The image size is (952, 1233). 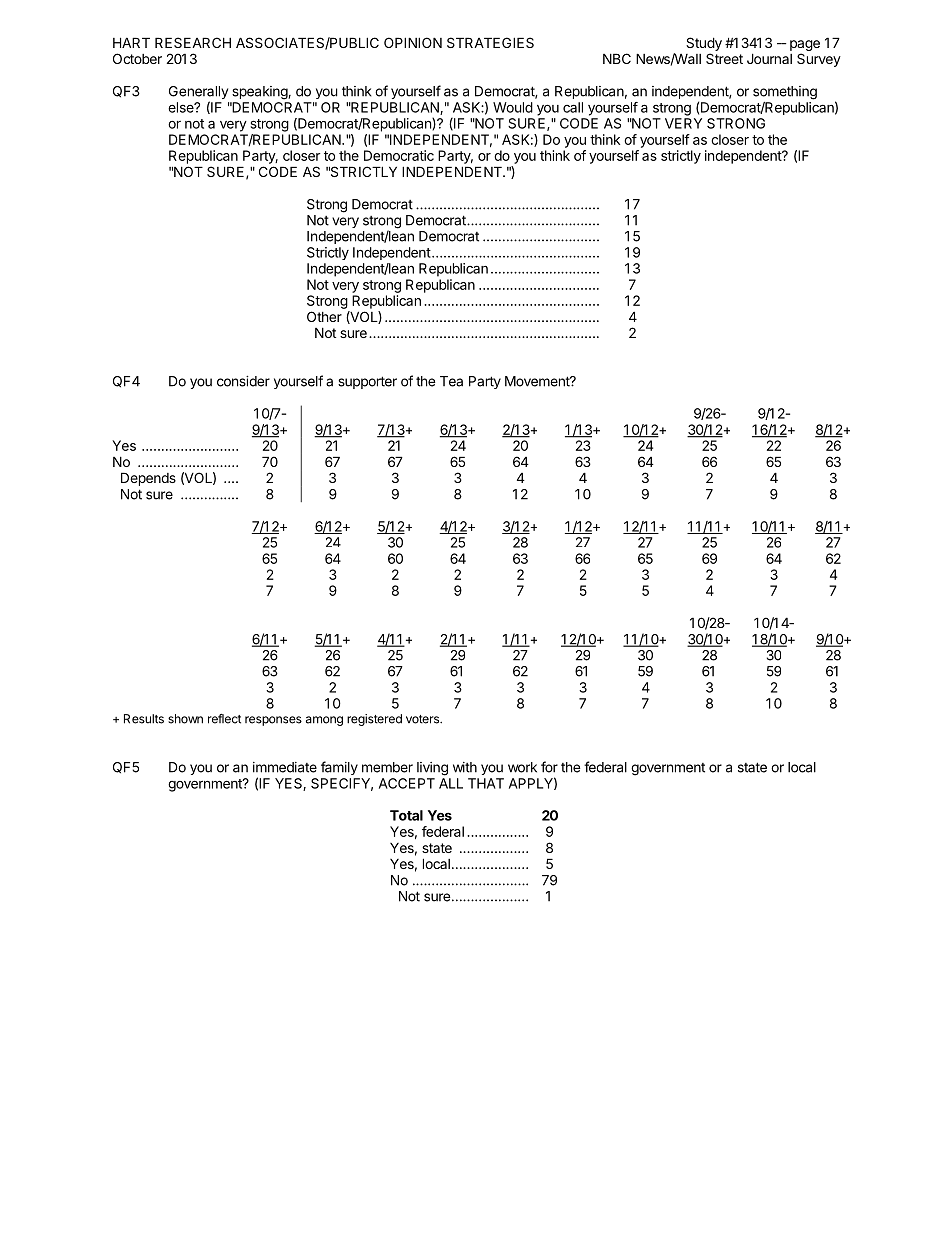 I want to click on RESEARCH, so click(x=193, y=42).
